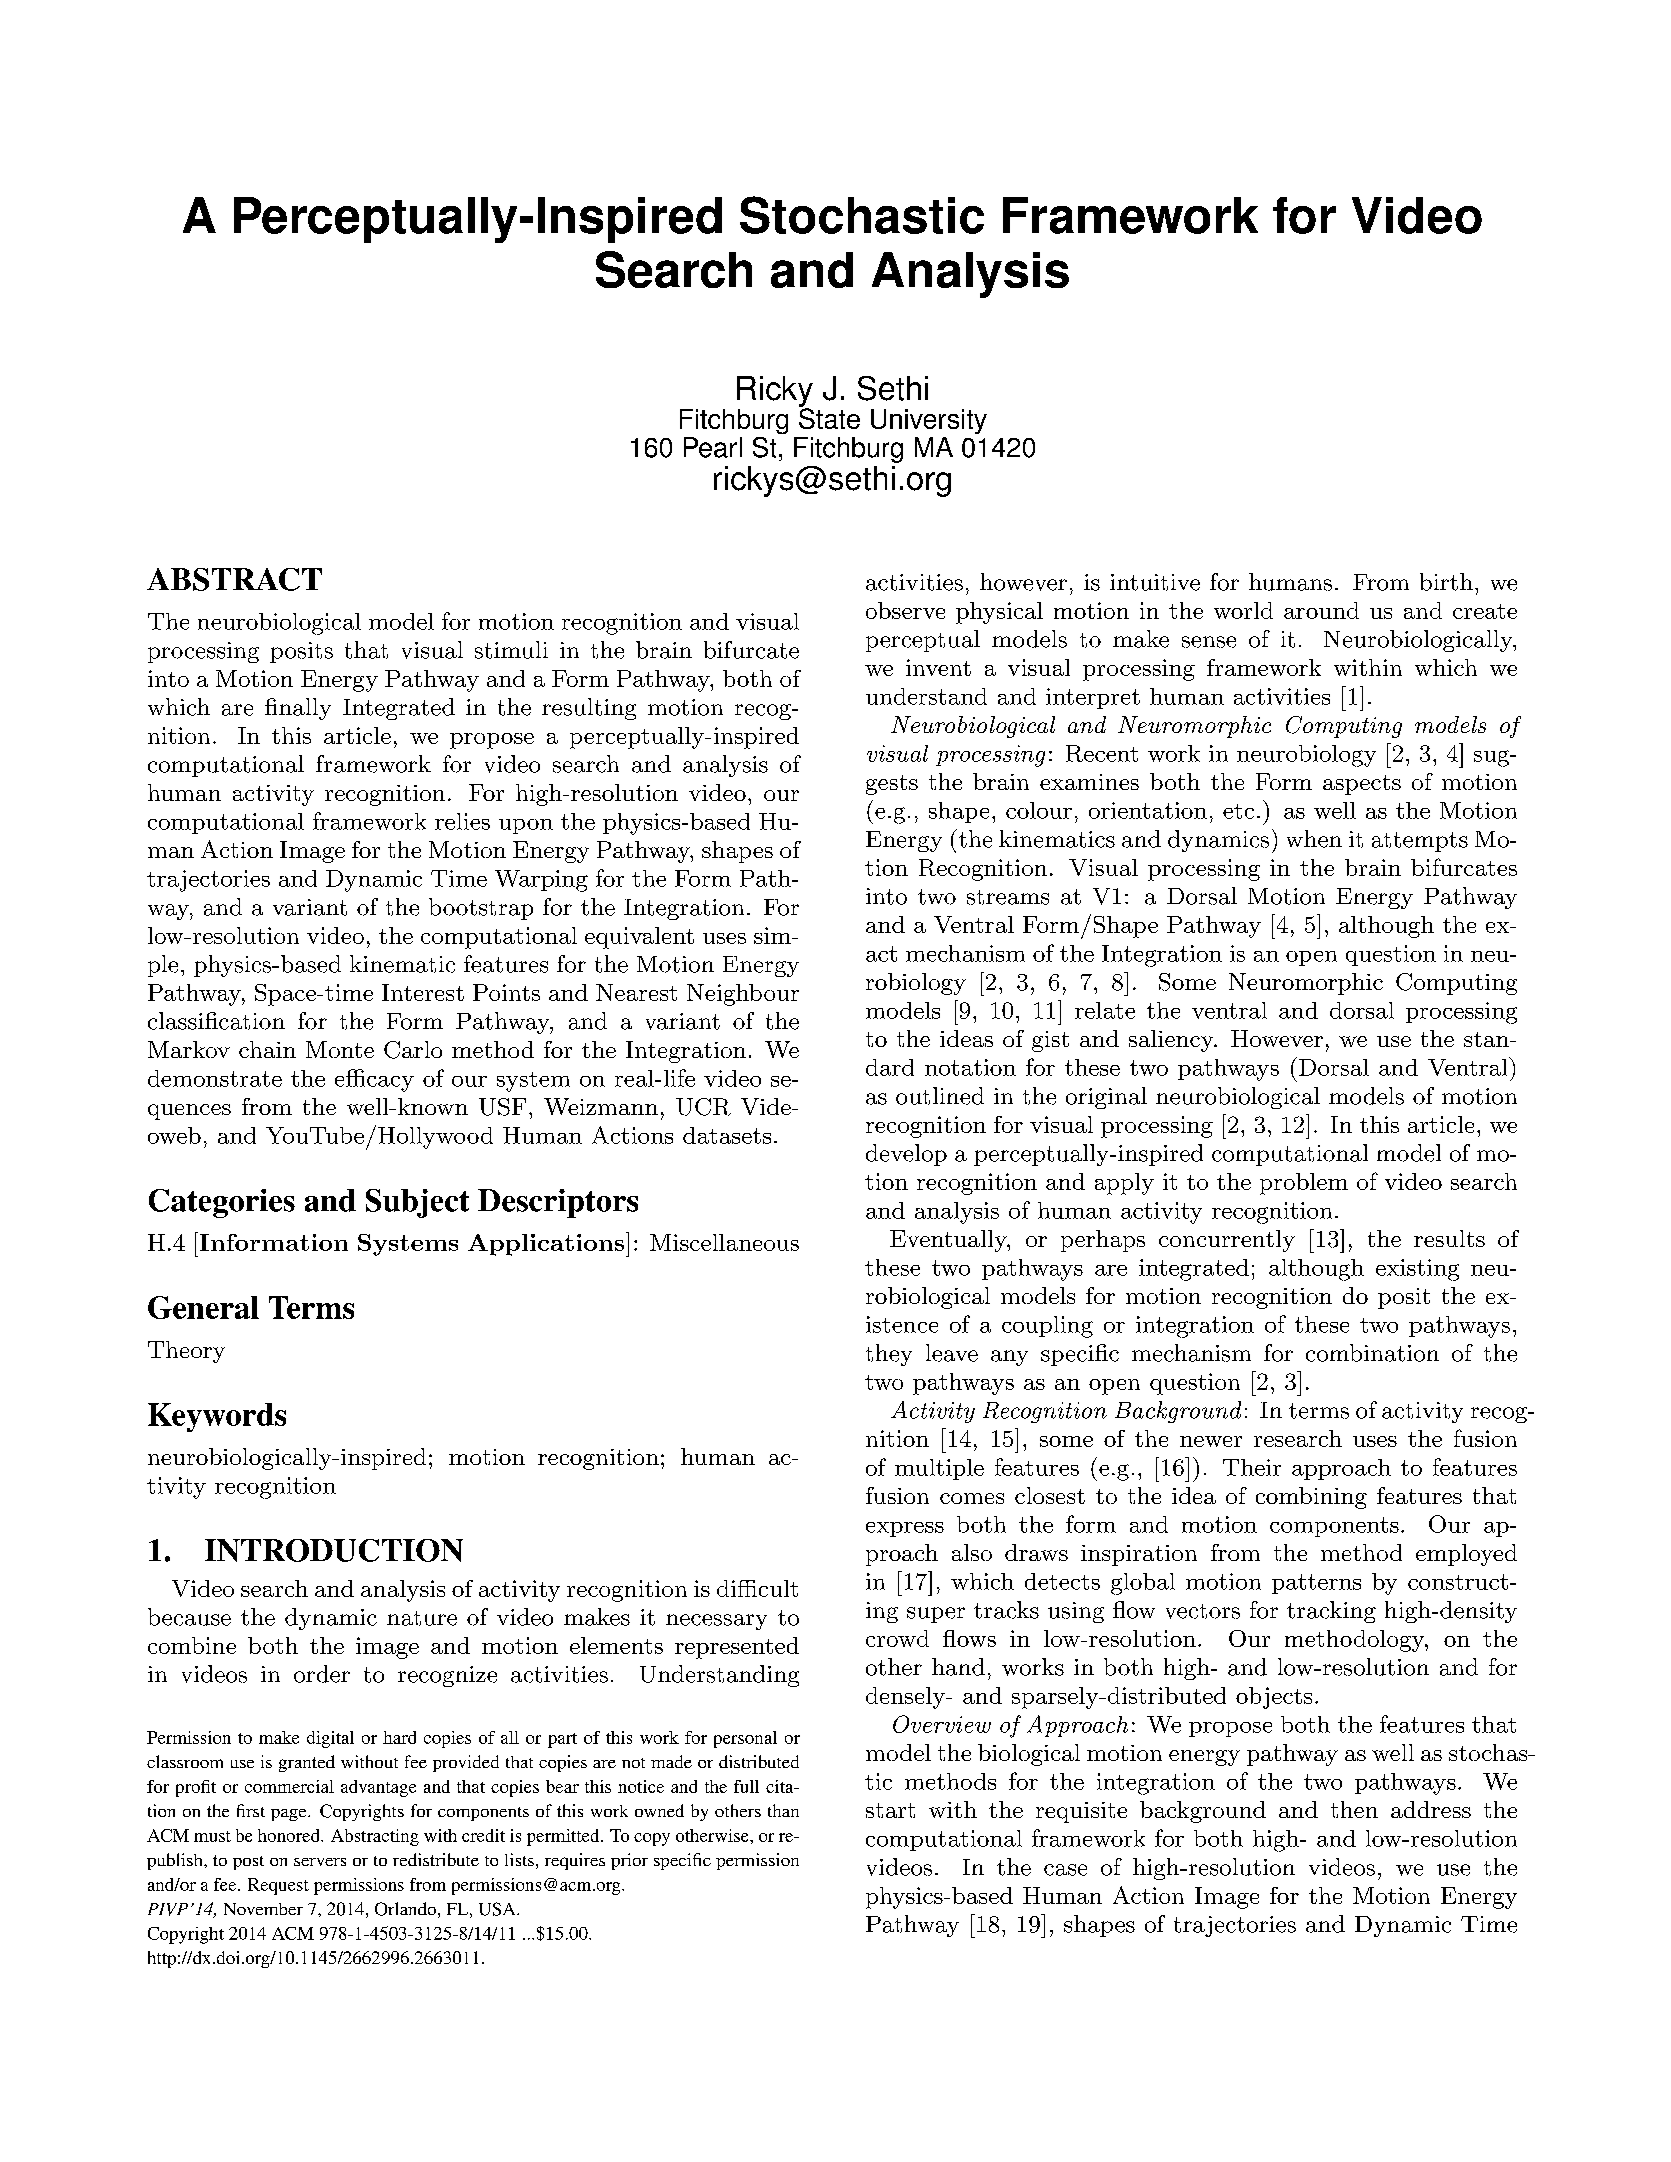 The image size is (1671, 2162). What do you see at coordinates (743, 995) in the page?
I see `Neighbour` at bounding box center [743, 995].
